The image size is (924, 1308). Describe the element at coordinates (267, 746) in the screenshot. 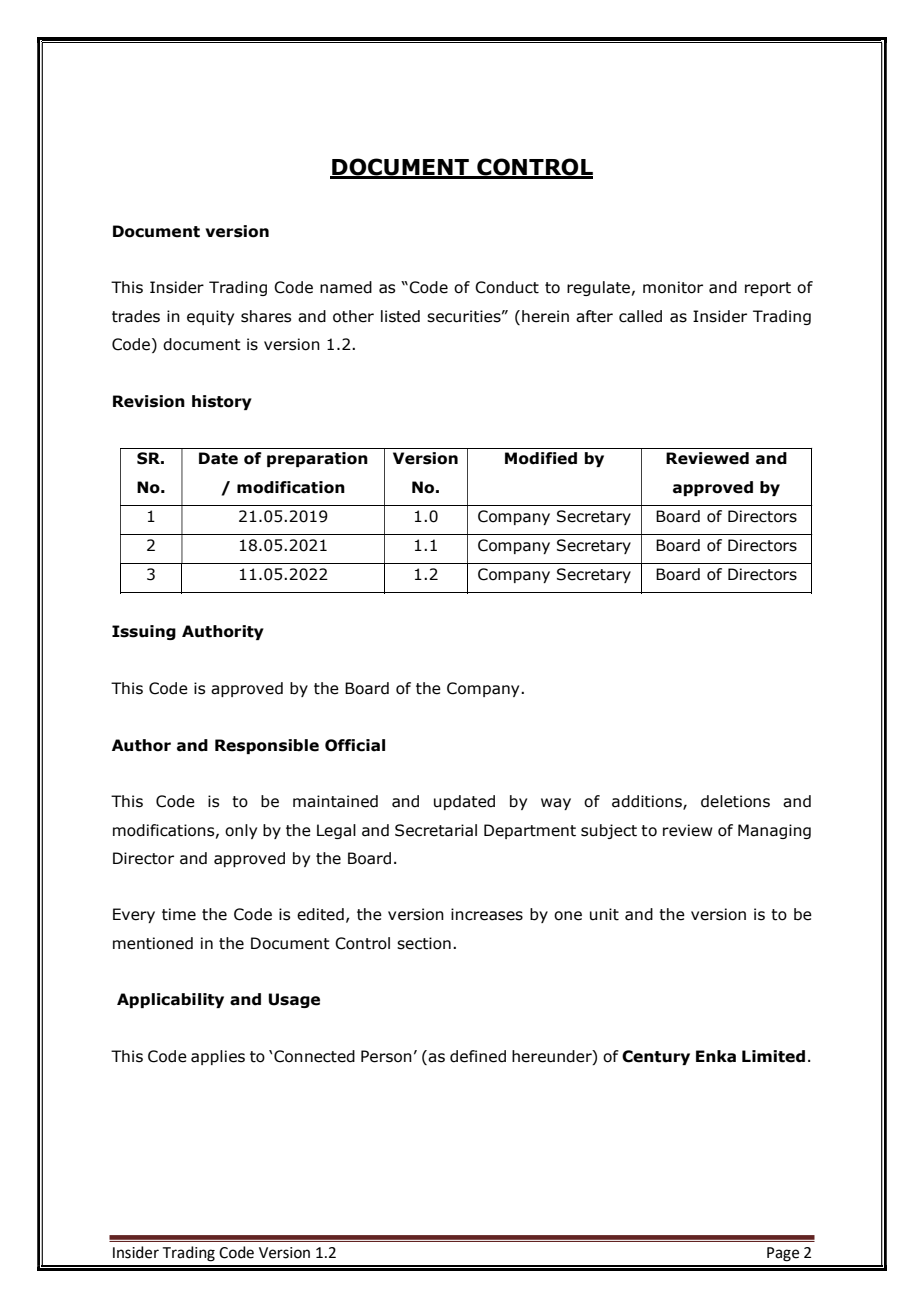

I see `Responsible` at that location.
